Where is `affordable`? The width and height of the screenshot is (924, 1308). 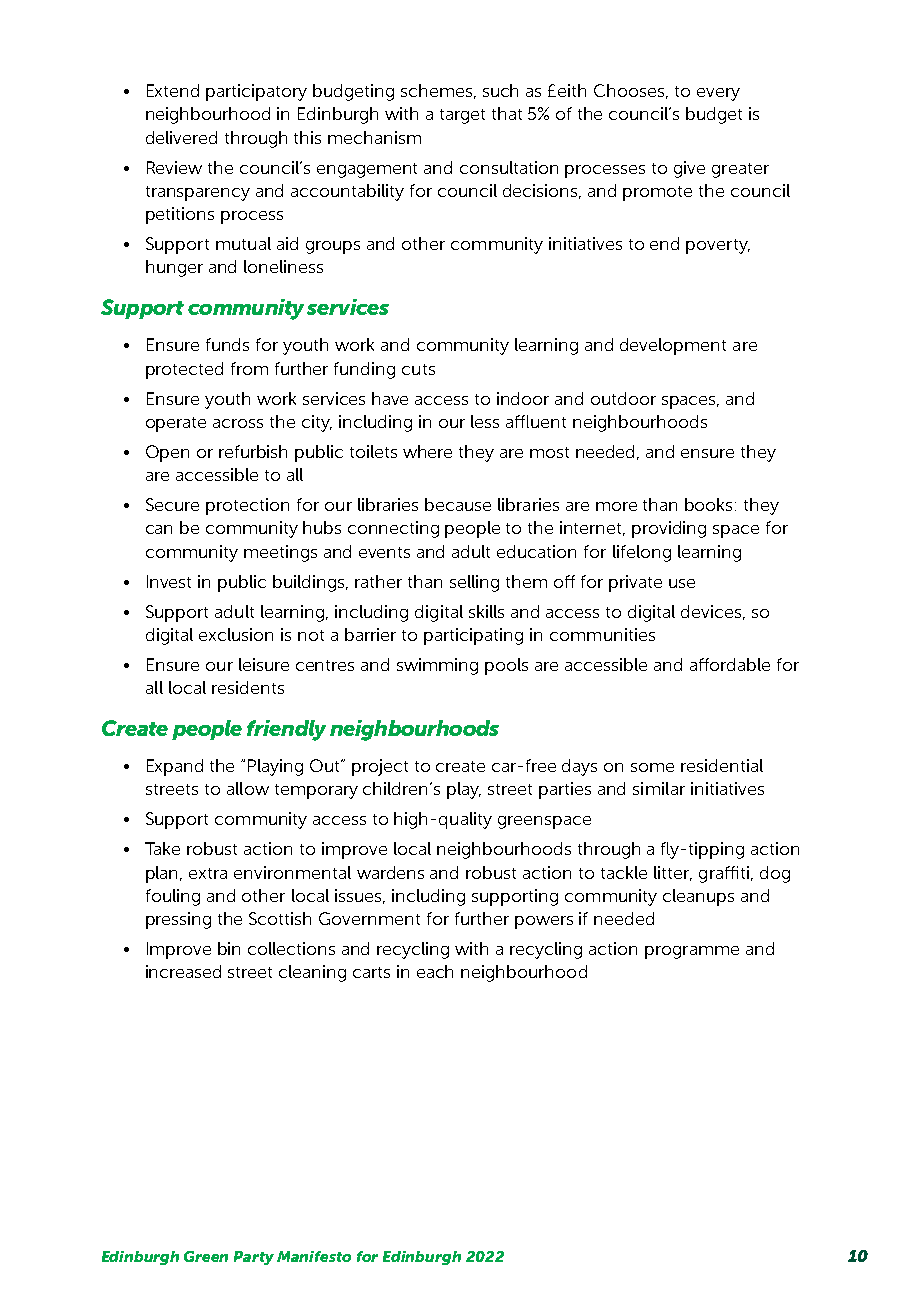
affordable is located at coordinates (730, 664).
